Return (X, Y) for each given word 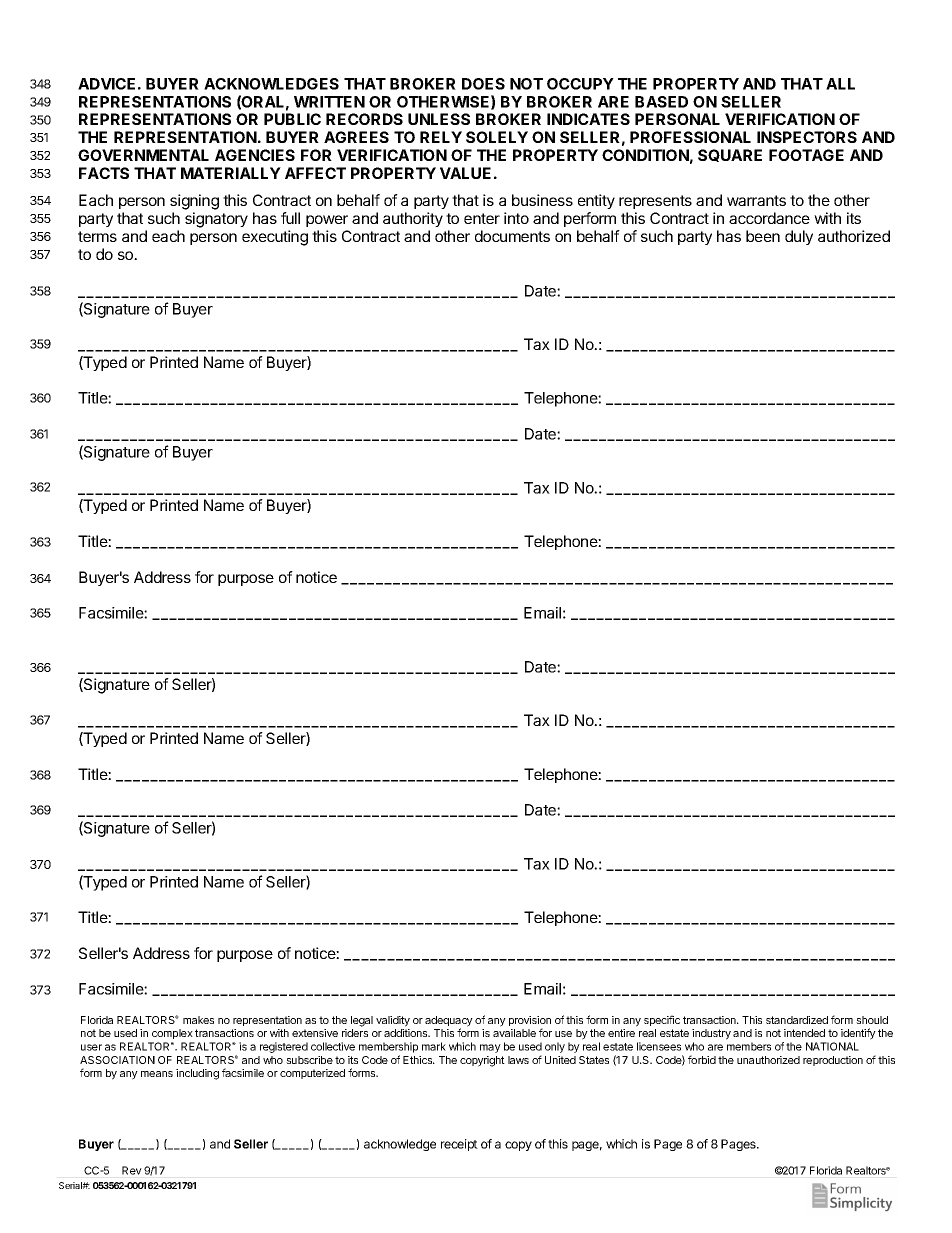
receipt (459, 1145)
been (763, 236)
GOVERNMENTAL (143, 155)
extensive (315, 1033)
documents (512, 236)
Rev (132, 1170)
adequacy (449, 1022)
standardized (797, 1020)
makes (198, 1020)
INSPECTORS (807, 137)
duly (799, 237)
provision (530, 1022)
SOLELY (497, 137)
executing (275, 238)
